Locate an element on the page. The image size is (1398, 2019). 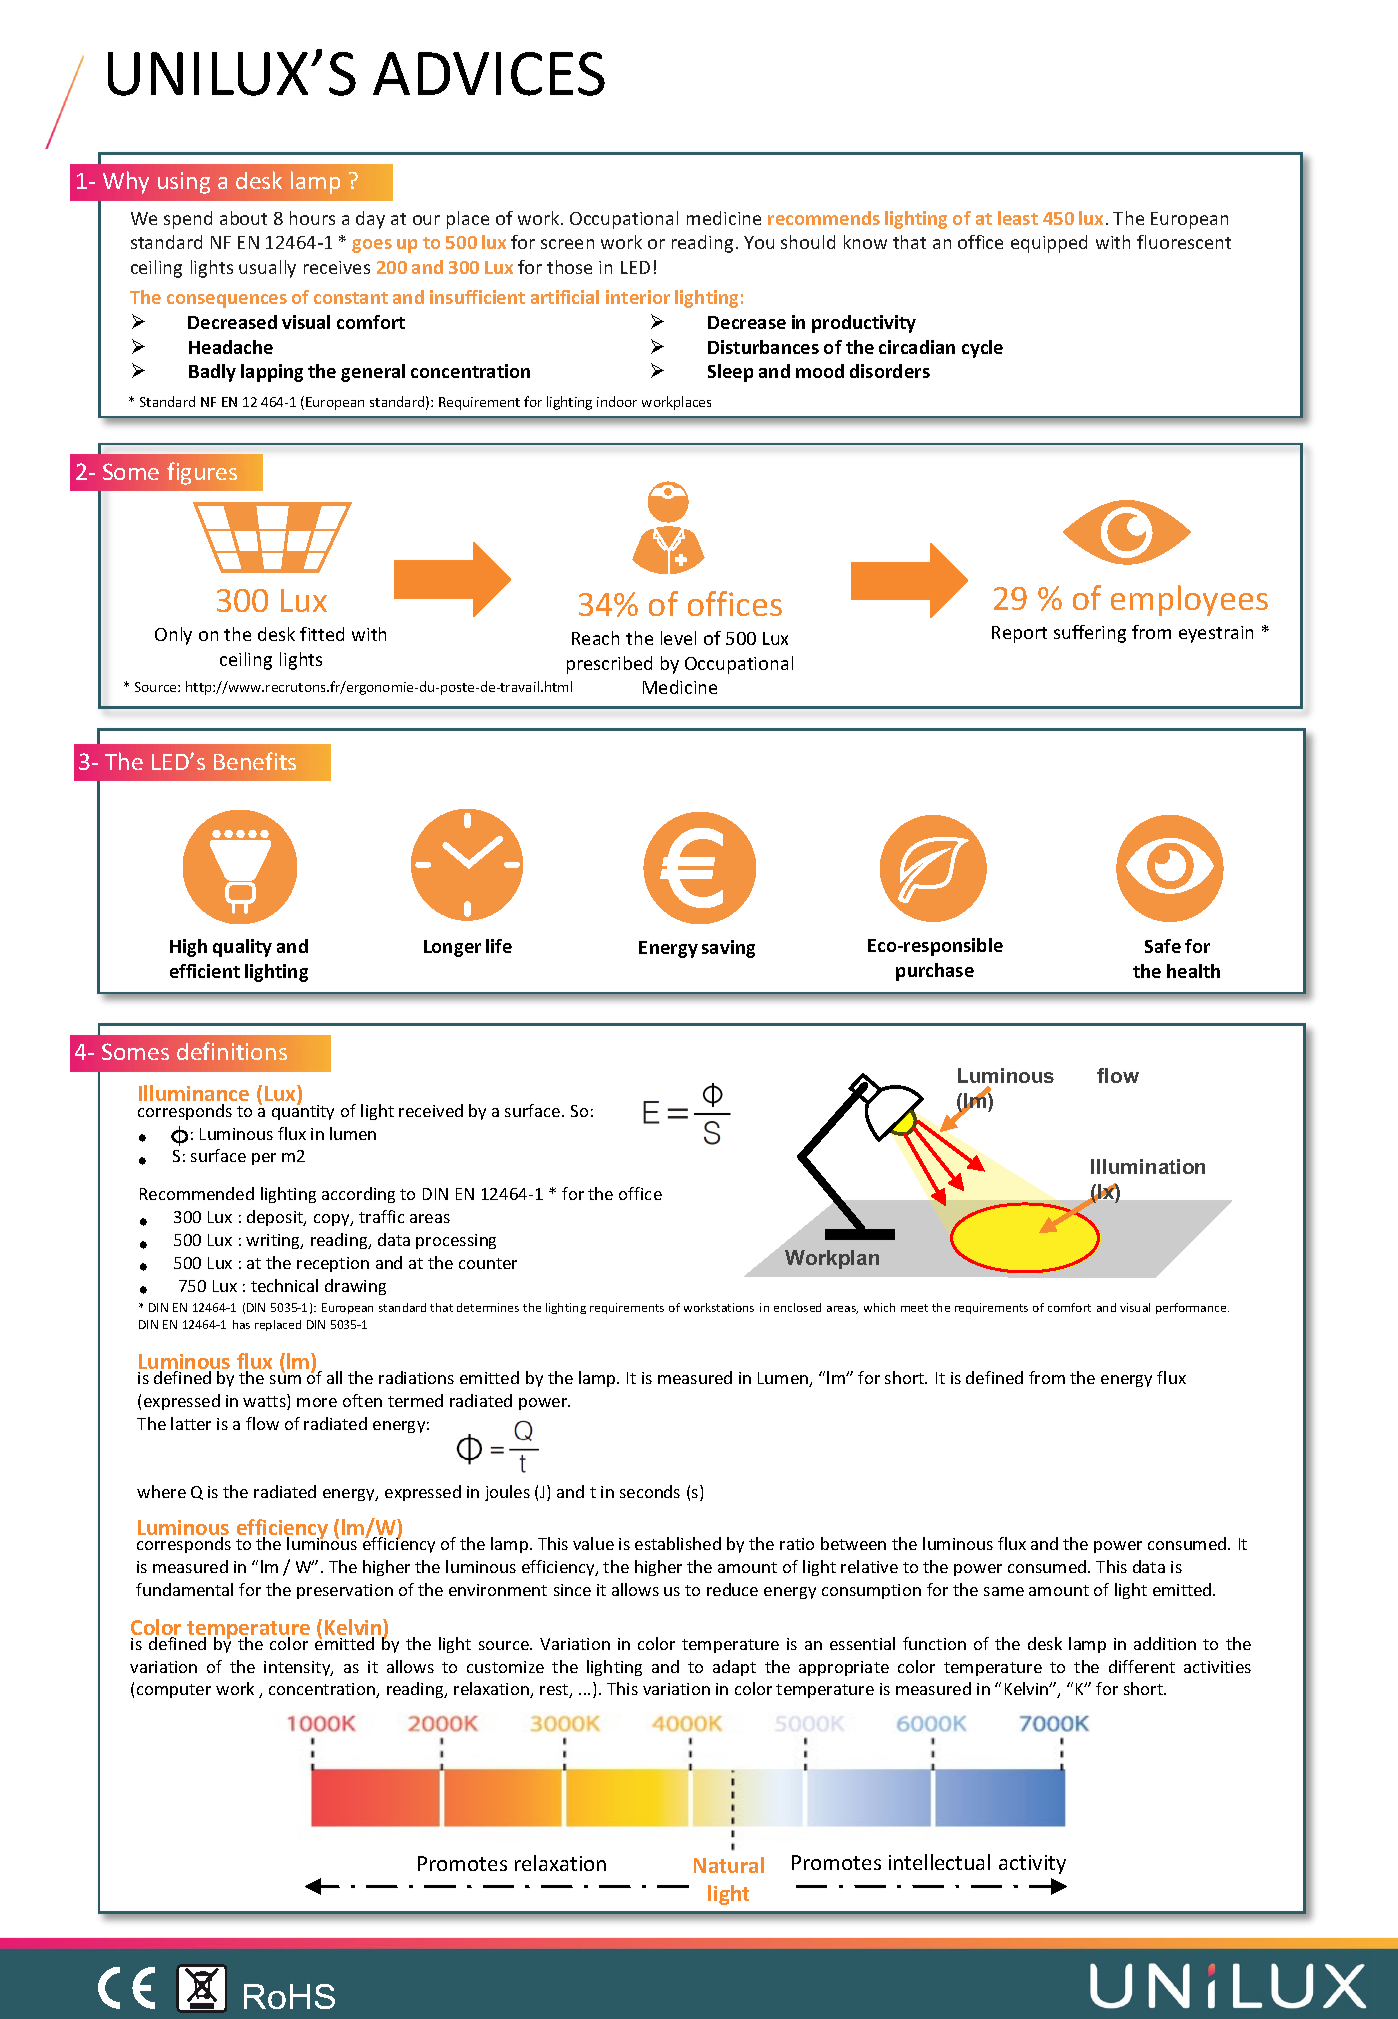
saving is located at coordinates (728, 949).
